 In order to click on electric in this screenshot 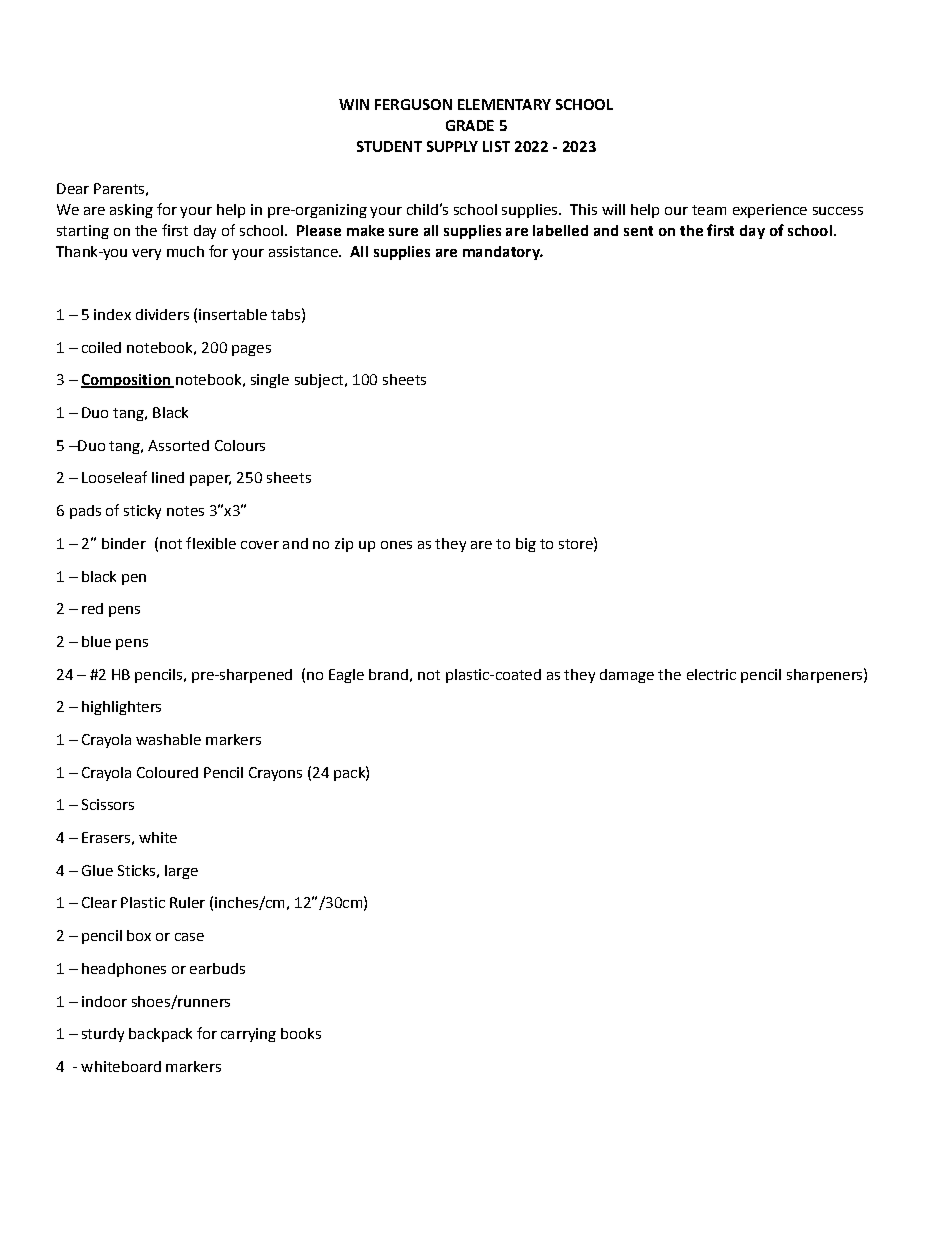, I will do `click(711, 674)`.
